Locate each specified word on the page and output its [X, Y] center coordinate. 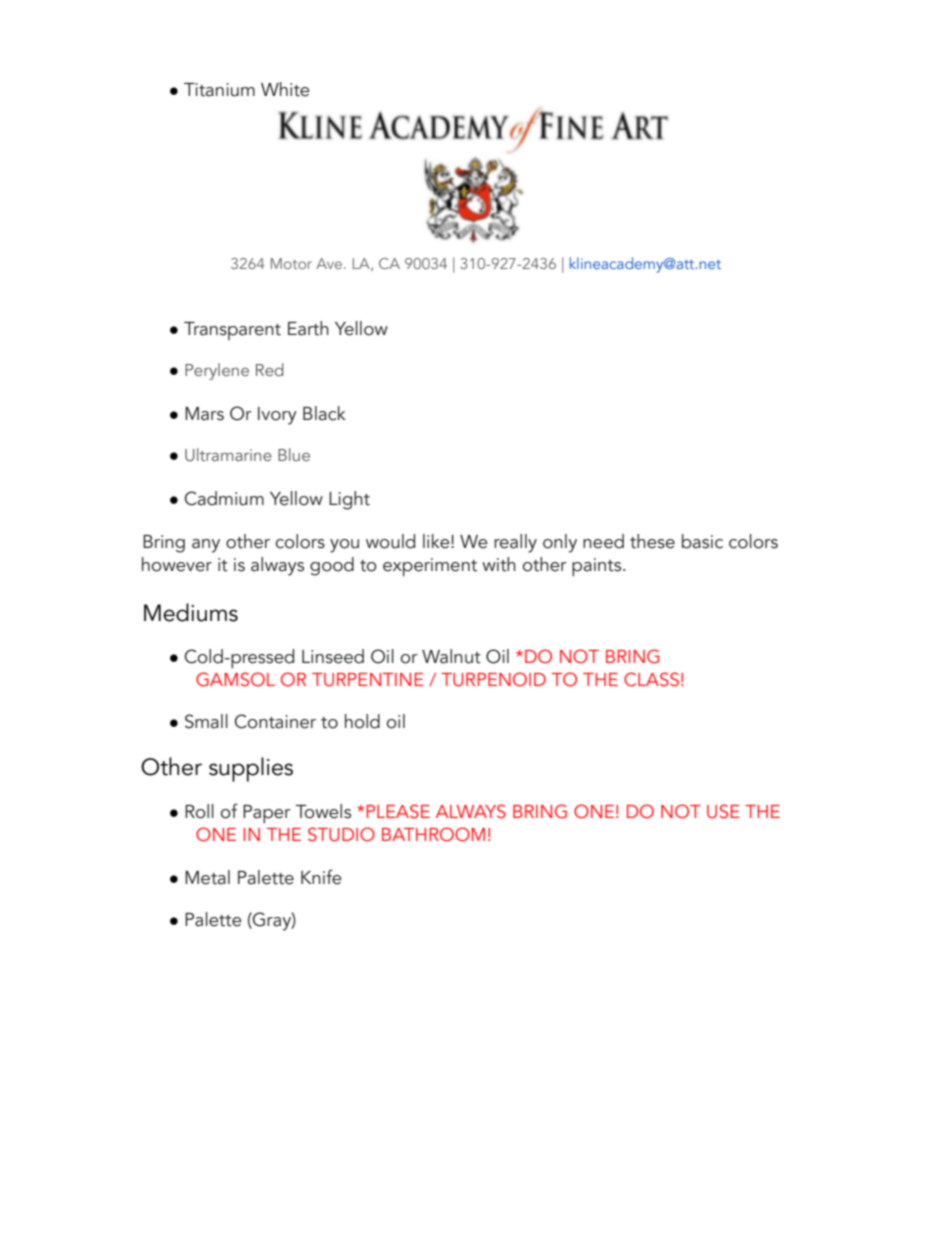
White [285, 89]
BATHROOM [433, 834]
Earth [308, 328]
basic [702, 541]
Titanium [219, 90]
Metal [207, 877]
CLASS [651, 679]
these [652, 541]
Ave [330, 263]
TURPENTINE [368, 680]
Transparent [232, 331]
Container [275, 721]
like [437, 541]
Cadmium [224, 498]
